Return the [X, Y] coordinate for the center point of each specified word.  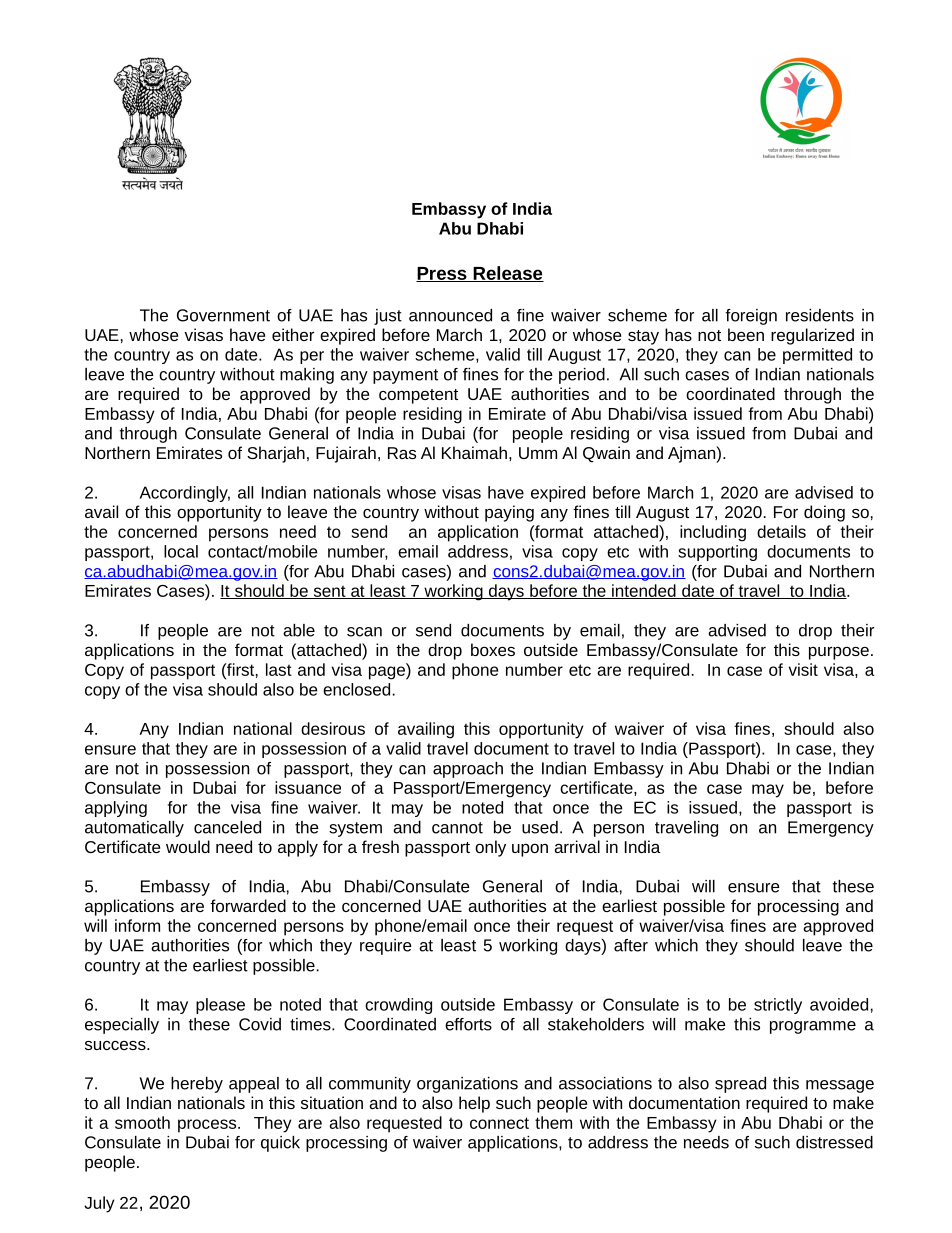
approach [468, 770]
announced [450, 315]
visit [803, 669]
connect [499, 1123]
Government [223, 315]
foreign [751, 317]
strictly [778, 1006]
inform [137, 925]
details [781, 531]
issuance [308, 787]
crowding [398, 1006]
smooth [142, 1122]
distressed [834, 1142]
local [181, 551]
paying [509, 513]
